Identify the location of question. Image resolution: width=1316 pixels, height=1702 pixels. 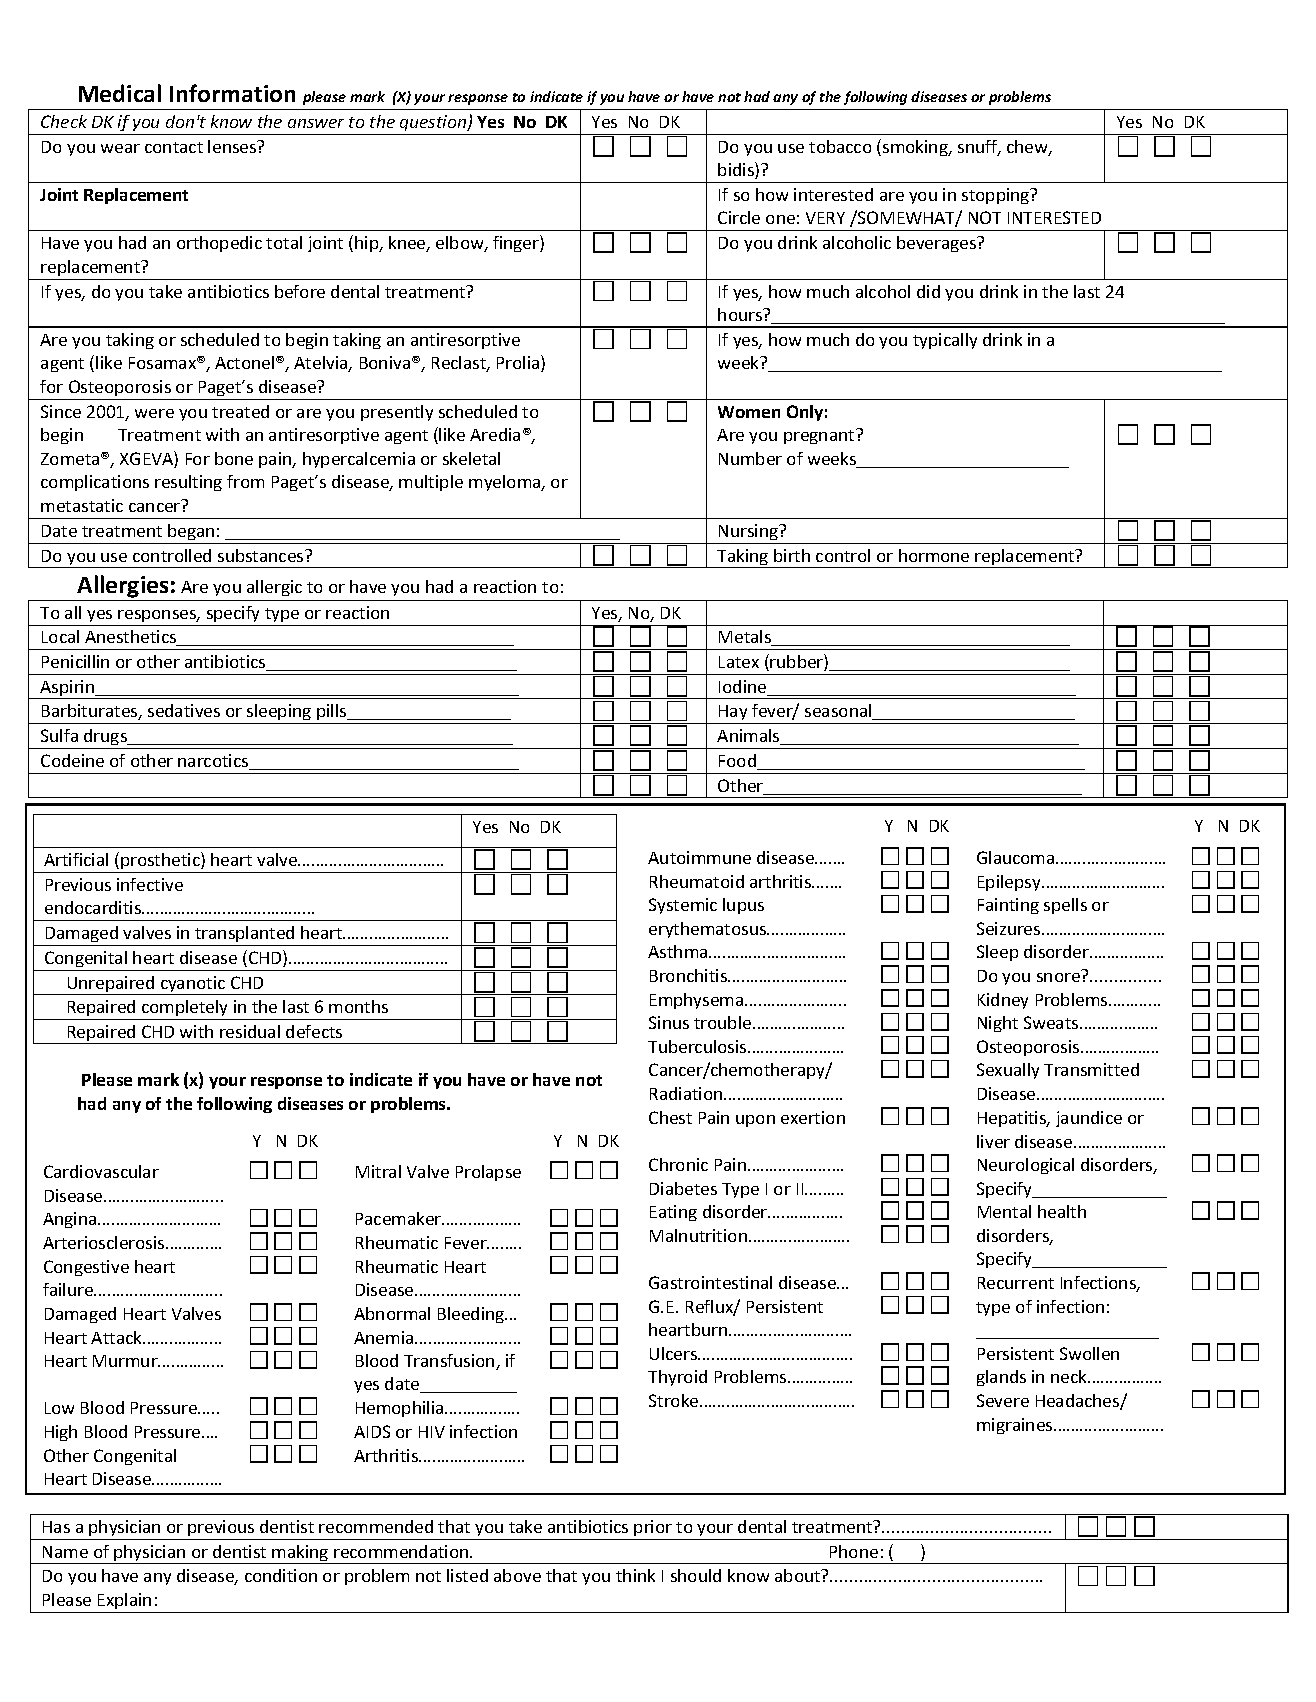
(434, 123).
